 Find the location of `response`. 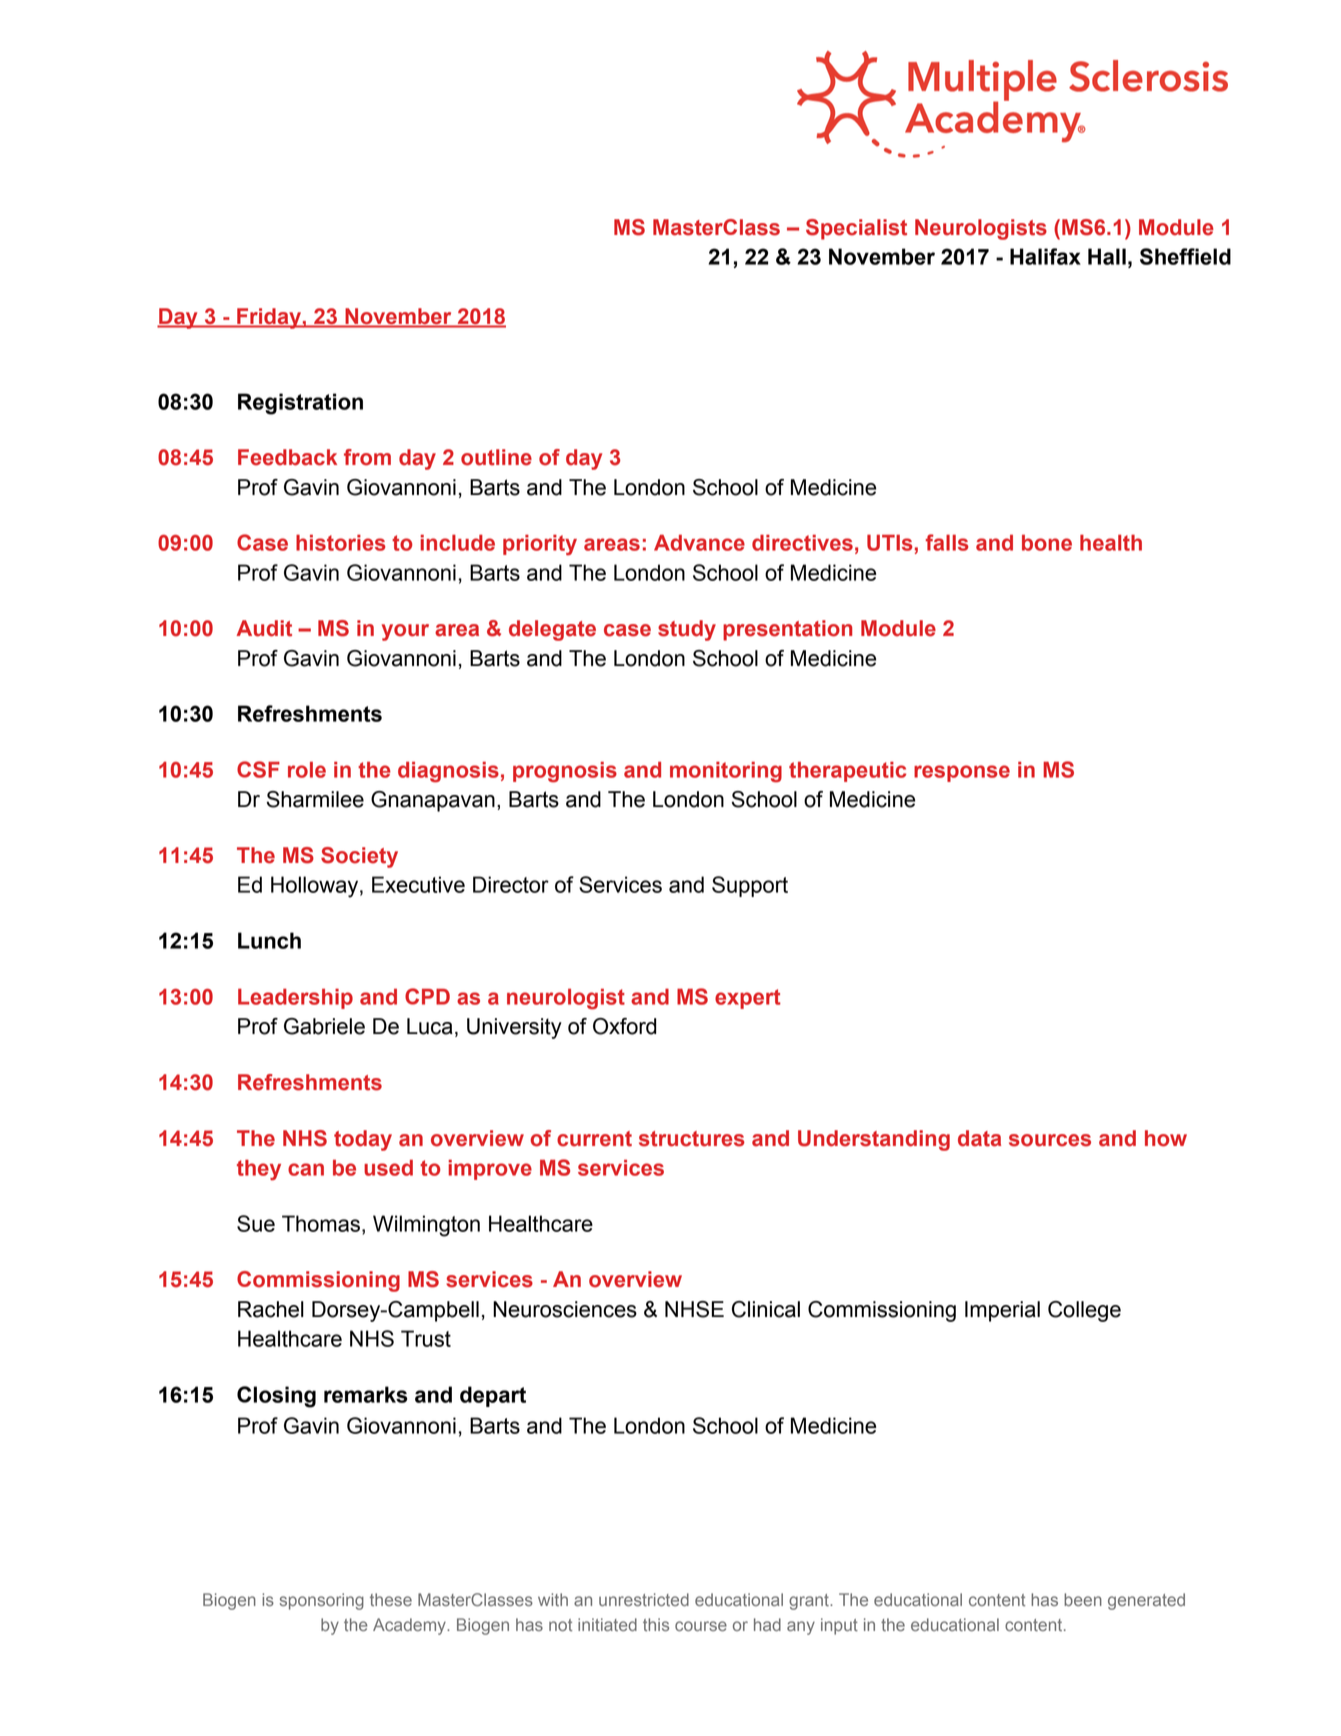

response is located at coordinates (962, 773).
